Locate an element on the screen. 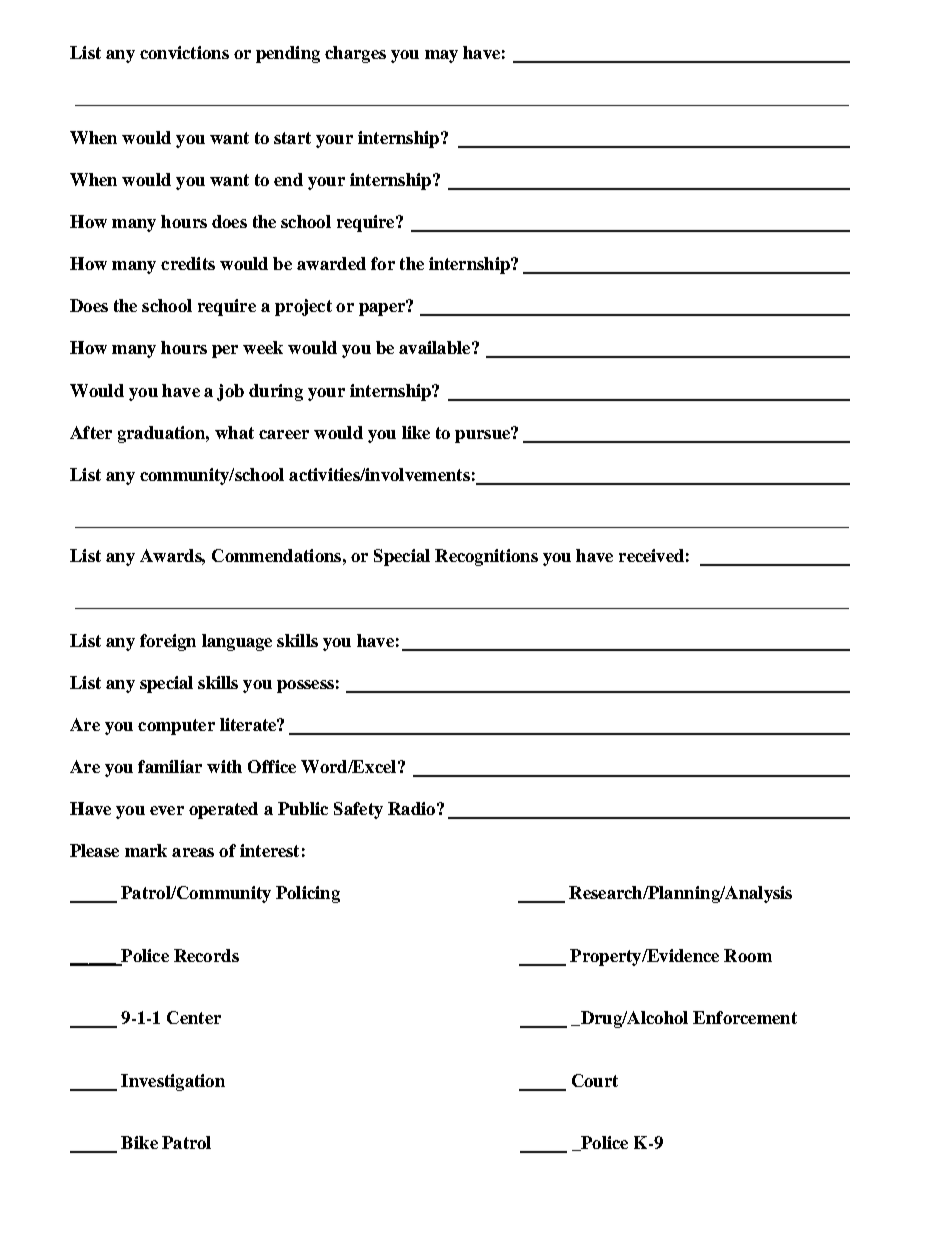 The width and height of the screenshot is (952, 1233). Court is located at coordinates (595, 1080).
